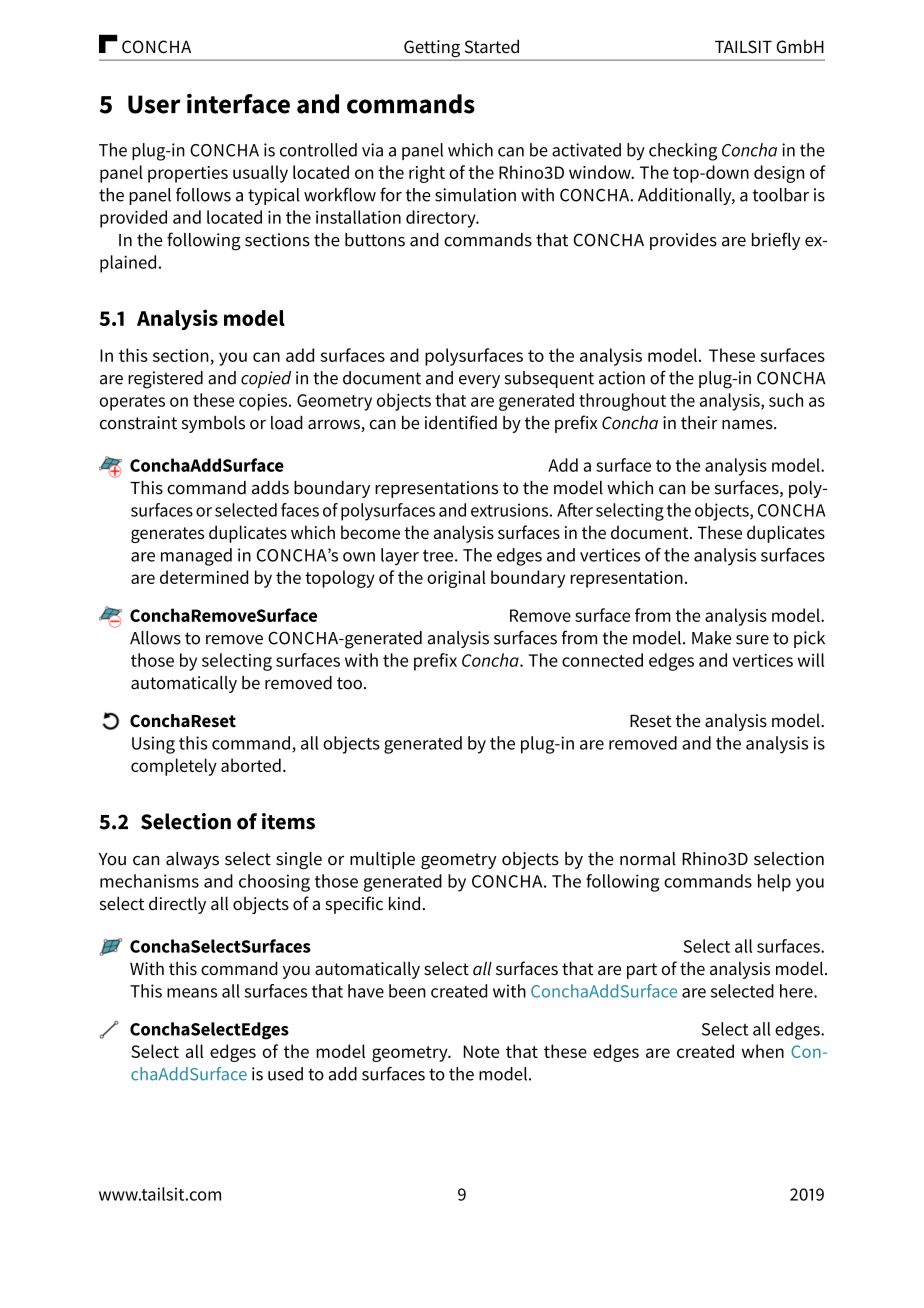  Describe the element at coordinates (196, 557) in the page. I see `managed` at that location.
